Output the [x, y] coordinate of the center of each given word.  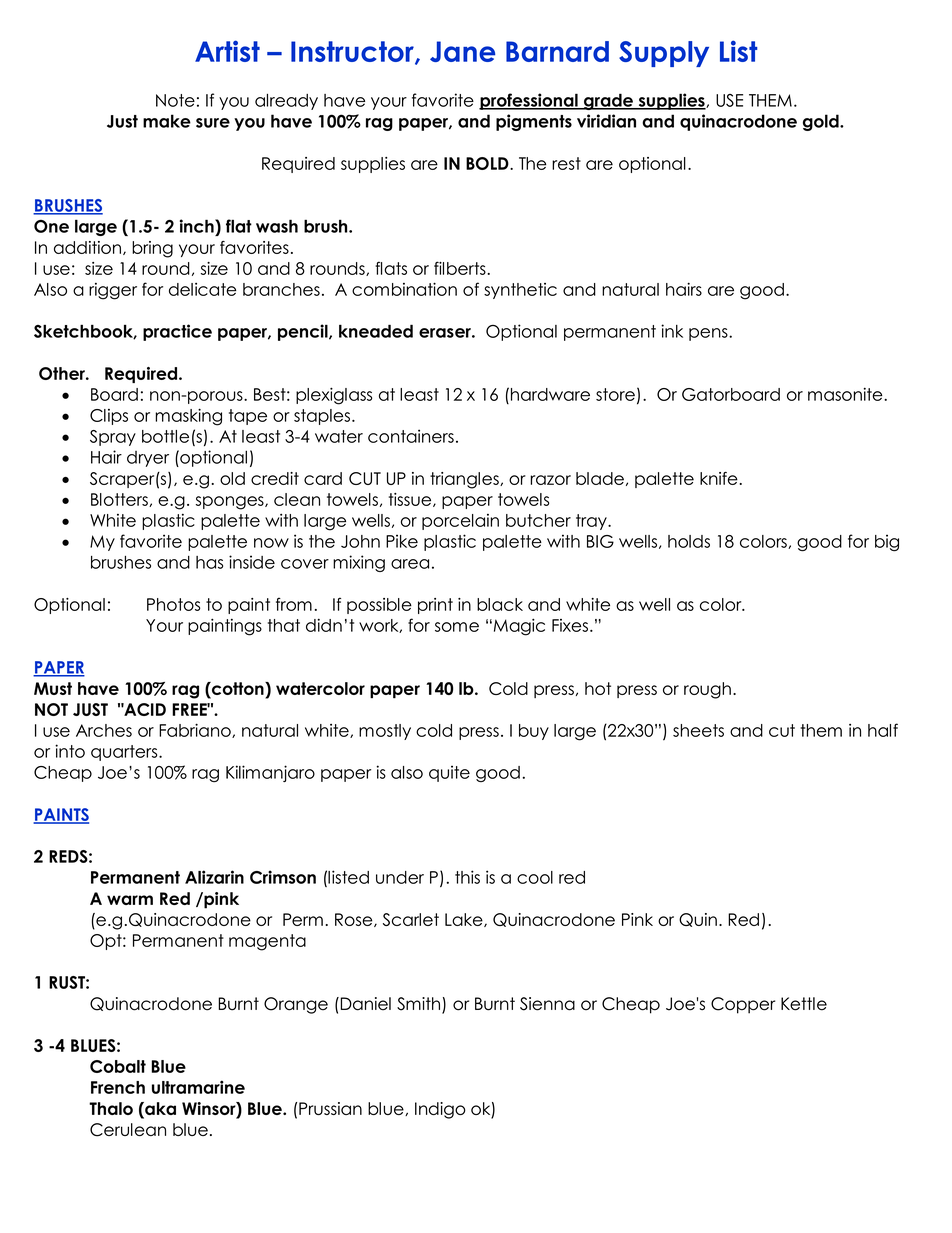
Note [175, 100]
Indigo [440, 1110]
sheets [698, 730]
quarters [125, 753]
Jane [462, 51]
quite [449, 773]
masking [188, 417]
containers [411, 436]
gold [822, 122]
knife [720, 478]
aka [159, 1110]
